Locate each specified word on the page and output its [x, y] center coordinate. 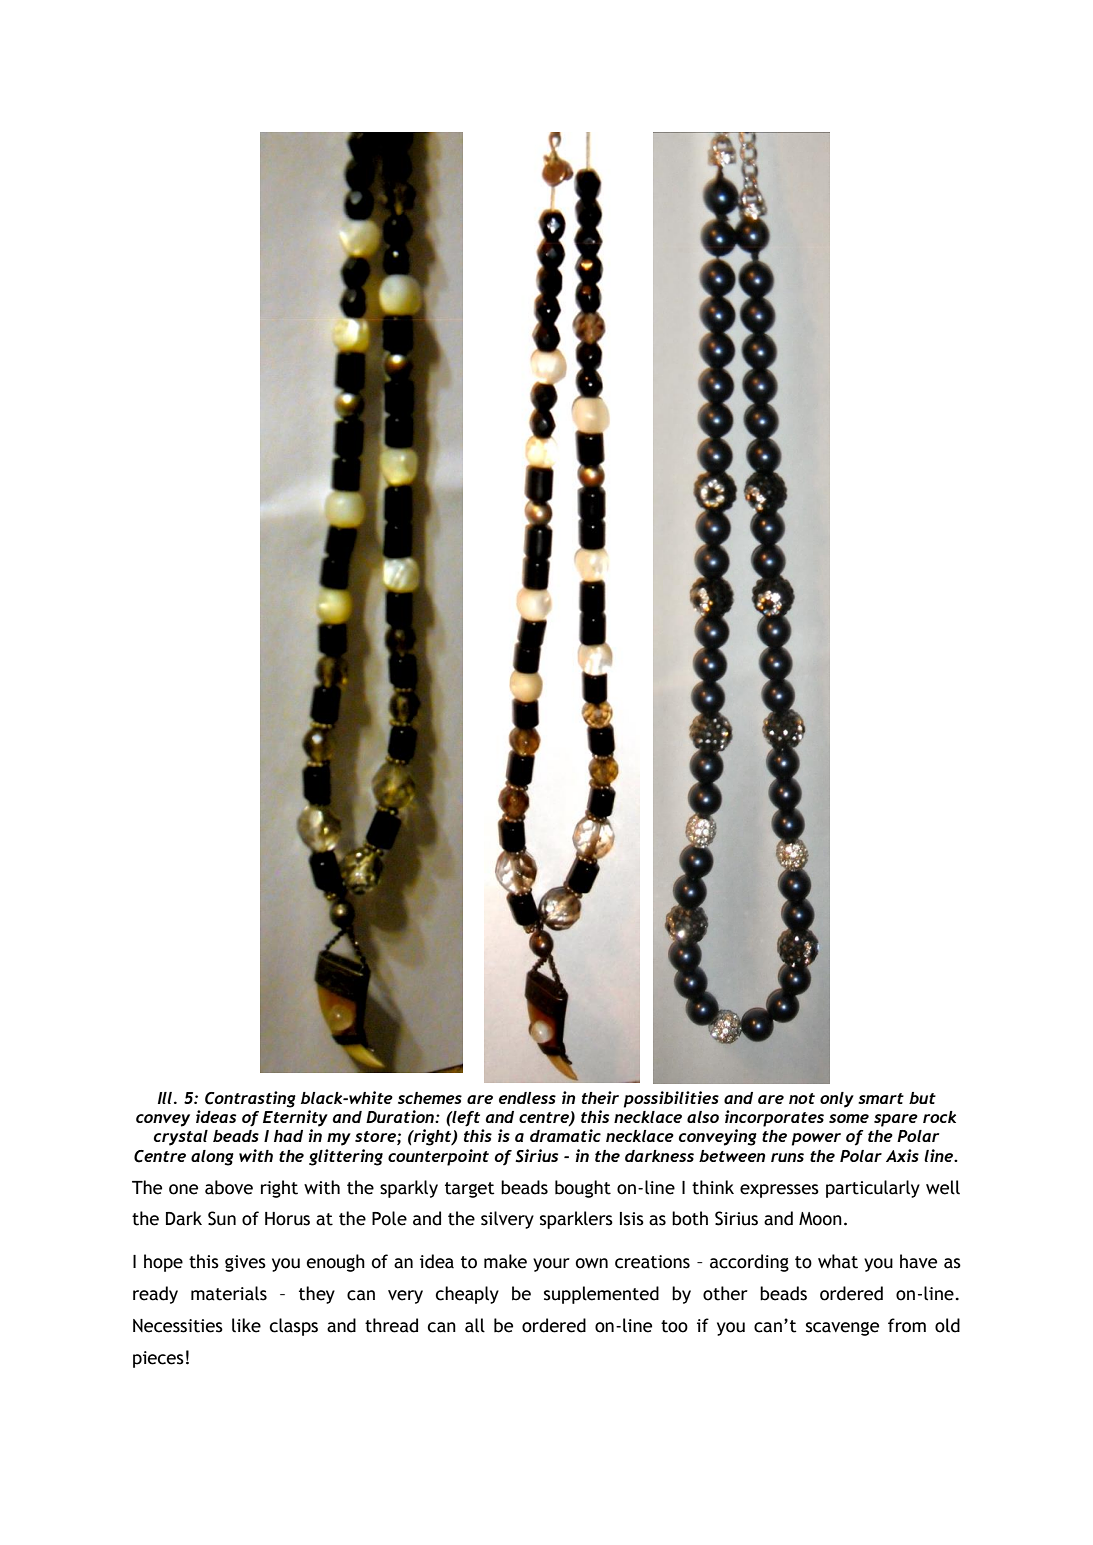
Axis [902, 1155]
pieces [158, 1359]
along [212, 1158]
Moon [820, 1219]
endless [527, 1098]
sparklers [576, 1220]
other [725, 1293]
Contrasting [250, 1099]
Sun [222, 1218]
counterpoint [438, 1157]
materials [229, 1293]
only [837, 1100]
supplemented [601, 1295]
